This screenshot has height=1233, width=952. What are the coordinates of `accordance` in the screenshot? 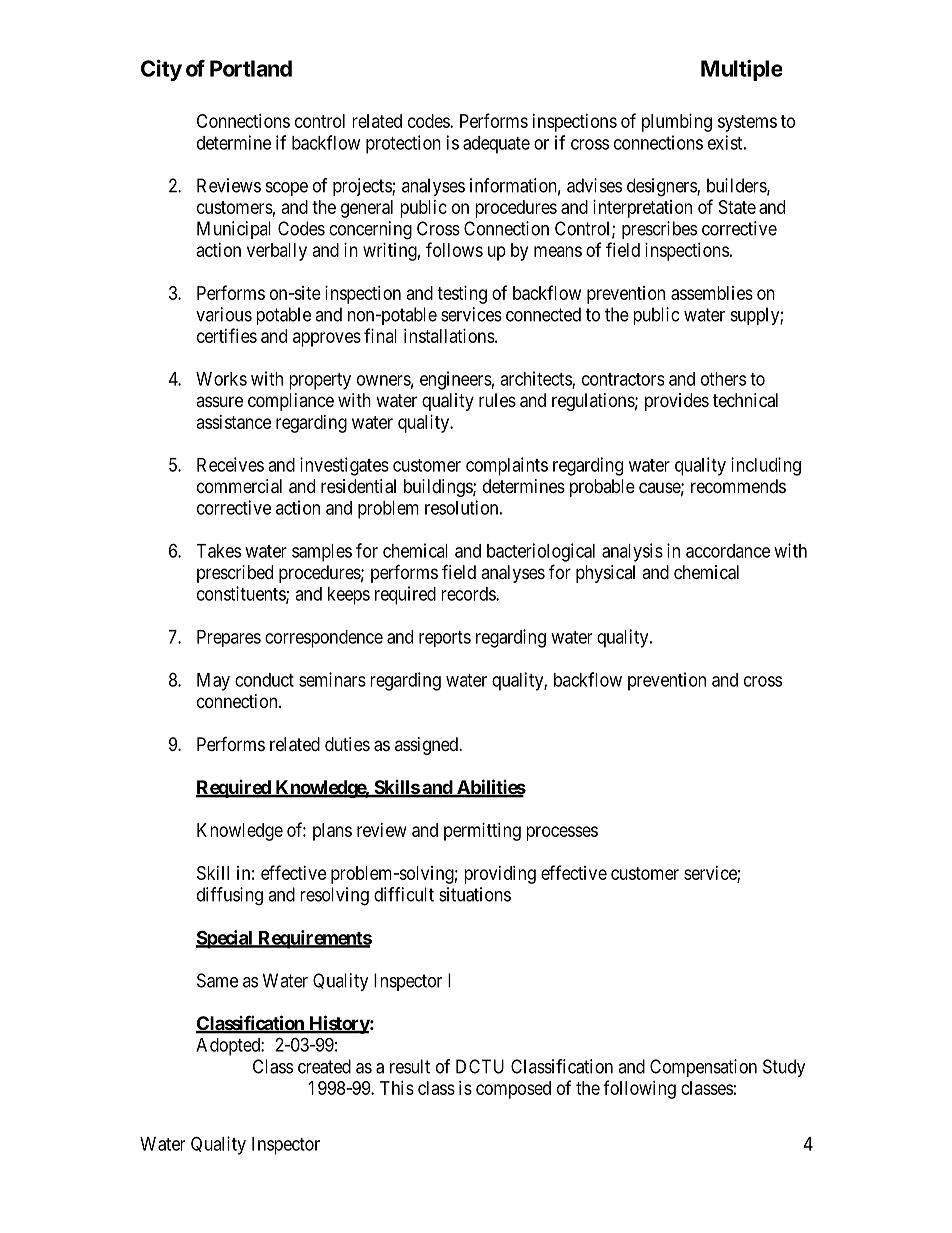 It's located at (728, 551).
